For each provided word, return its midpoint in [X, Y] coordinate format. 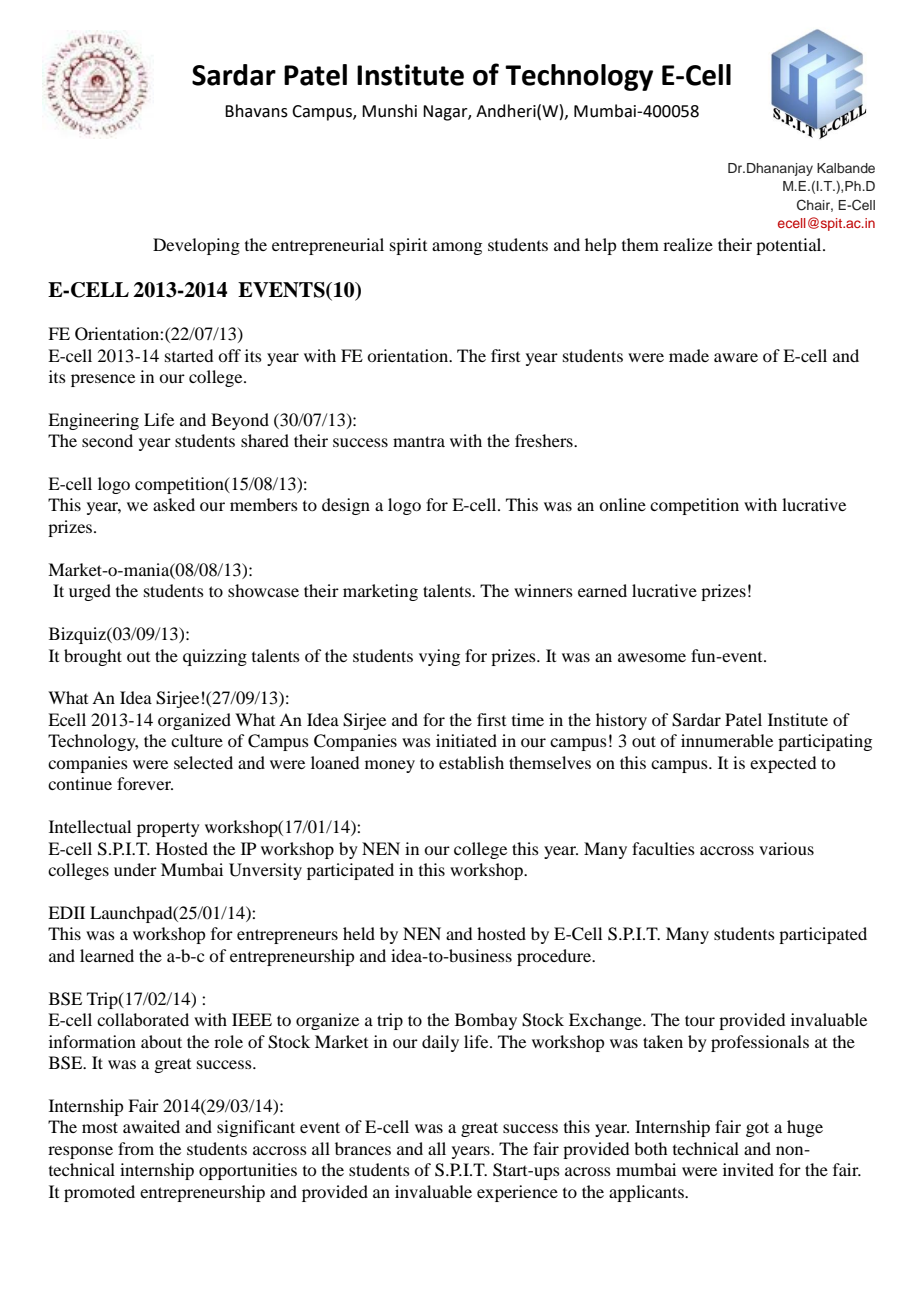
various [786, 848]
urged [90, 592]
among [457, 248]
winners [543, 590]
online [622, 504]
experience [517, 1193]
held [359, 933]
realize [688, 244]
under [135, 869]
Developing [196, 246]
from [136, 1148]
